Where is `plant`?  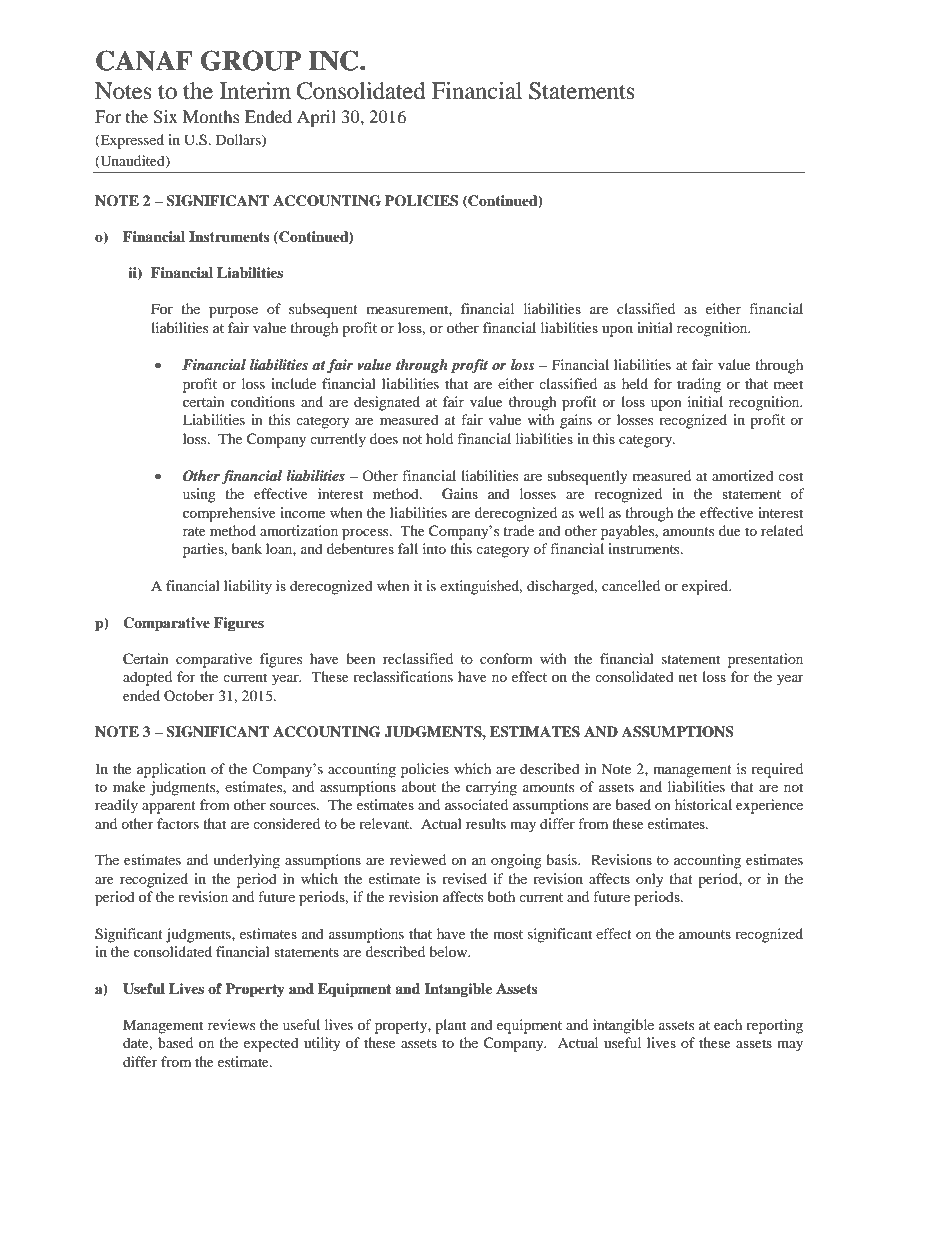
plant is located at coordinates (450, 1026).
